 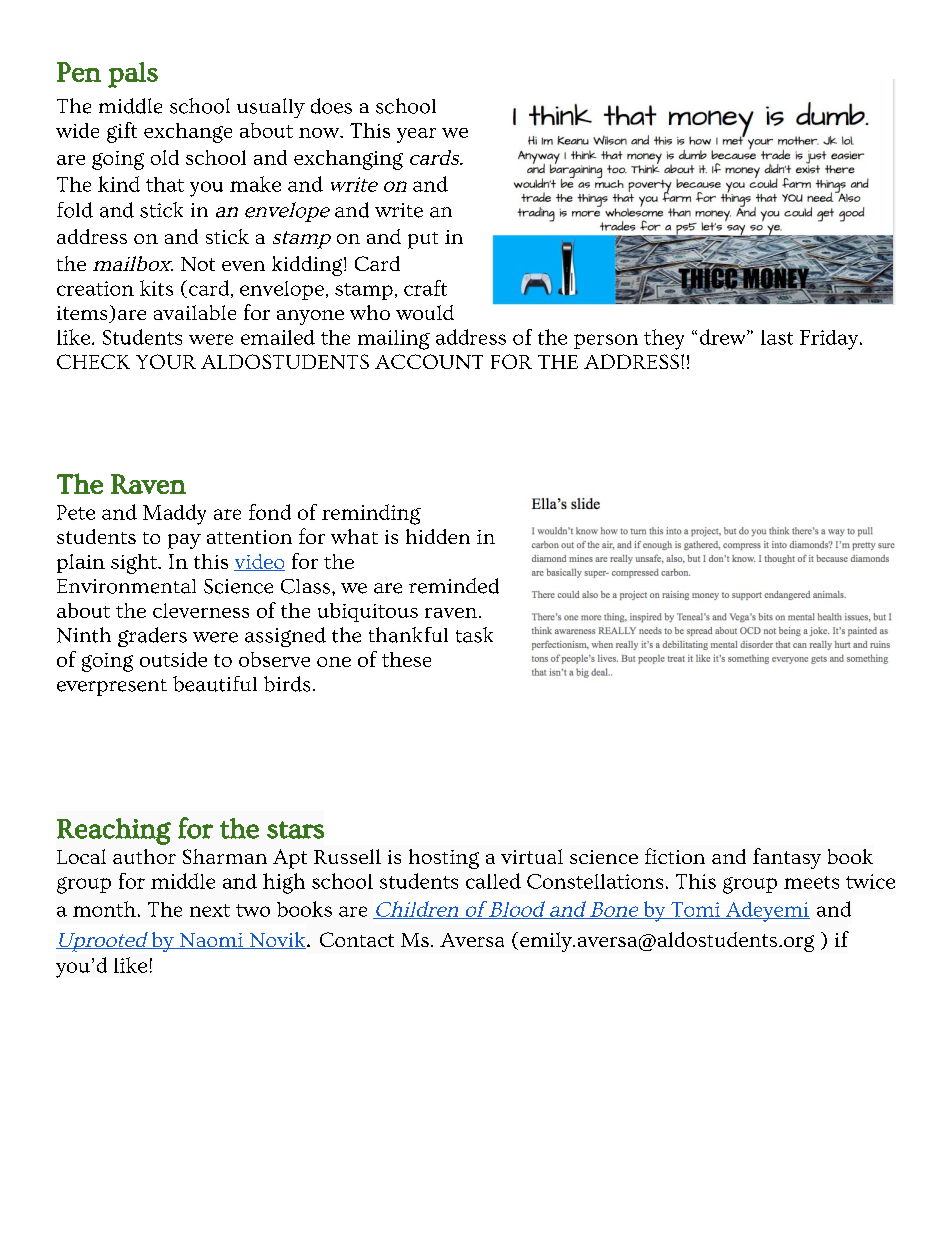 What do you see at coordinates (152, 637) in the screenshot?
I see `graders` at bounding box center [152, 637].
